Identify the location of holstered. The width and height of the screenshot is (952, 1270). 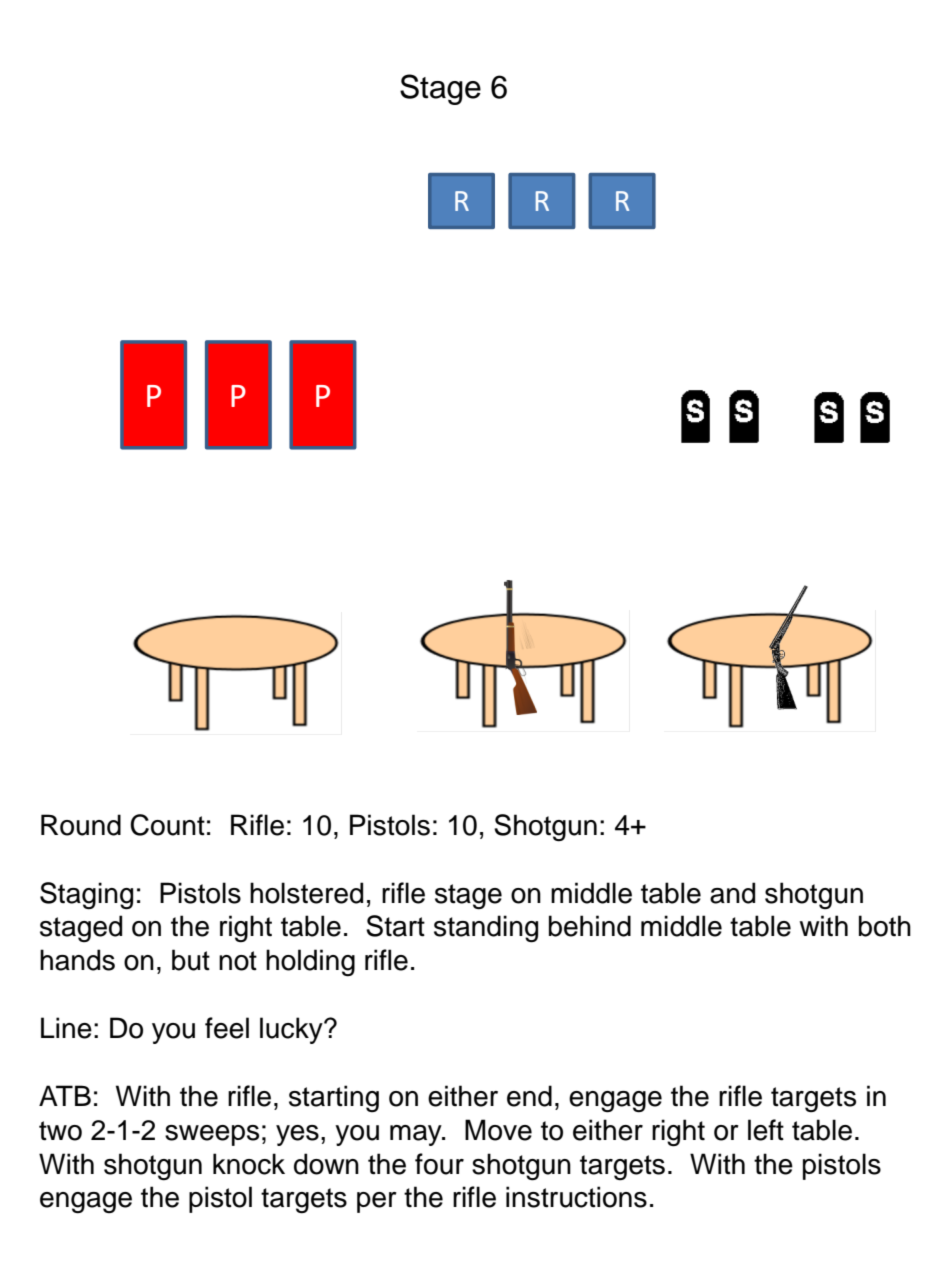
(306, 893).
